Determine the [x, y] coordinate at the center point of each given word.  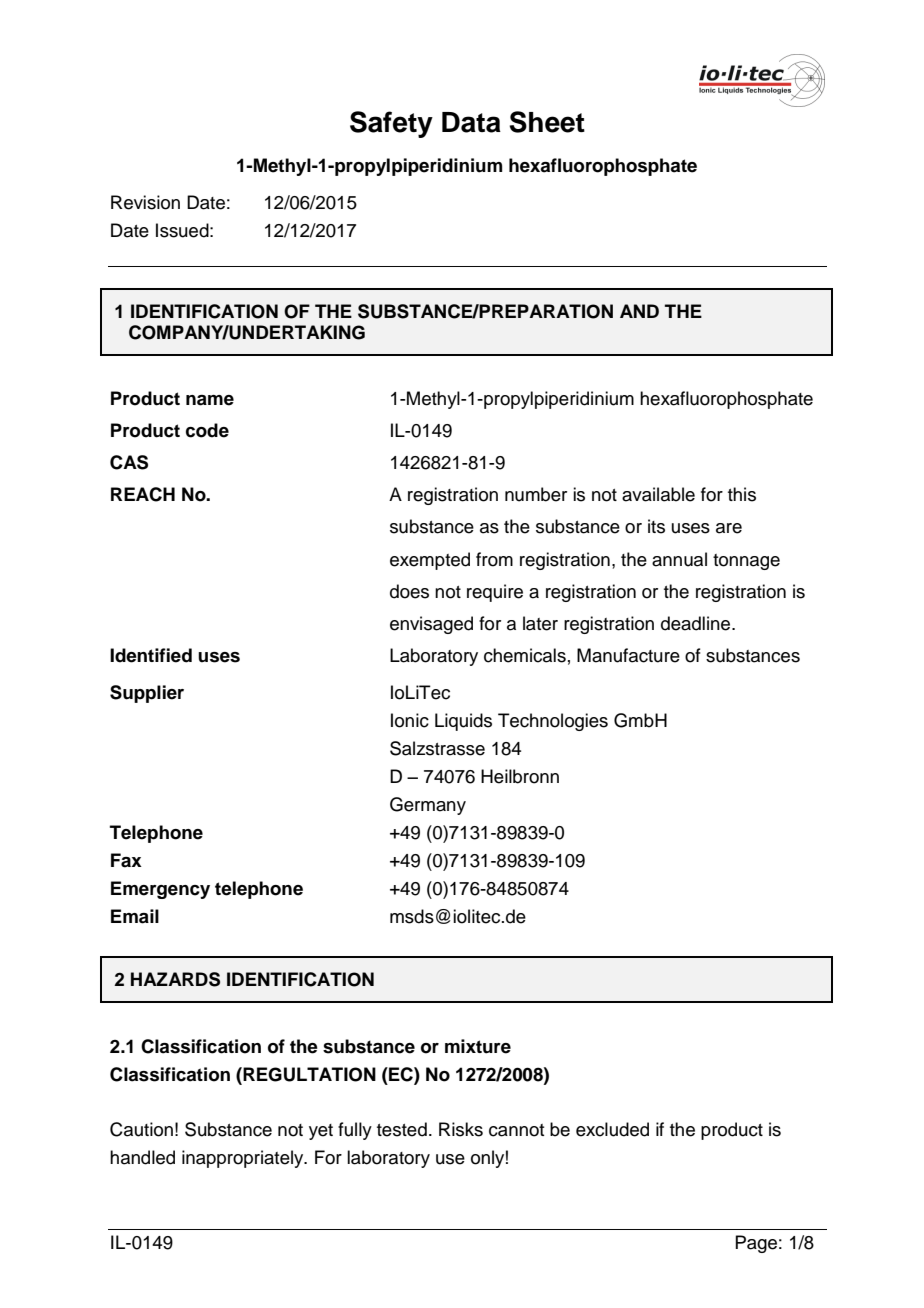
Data [471, 122]
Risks [461, 1129]
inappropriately [244, 1159]
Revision [145, 202]
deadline [697, 623]
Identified [151, 655]
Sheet [547, 122]
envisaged [431, 625]
